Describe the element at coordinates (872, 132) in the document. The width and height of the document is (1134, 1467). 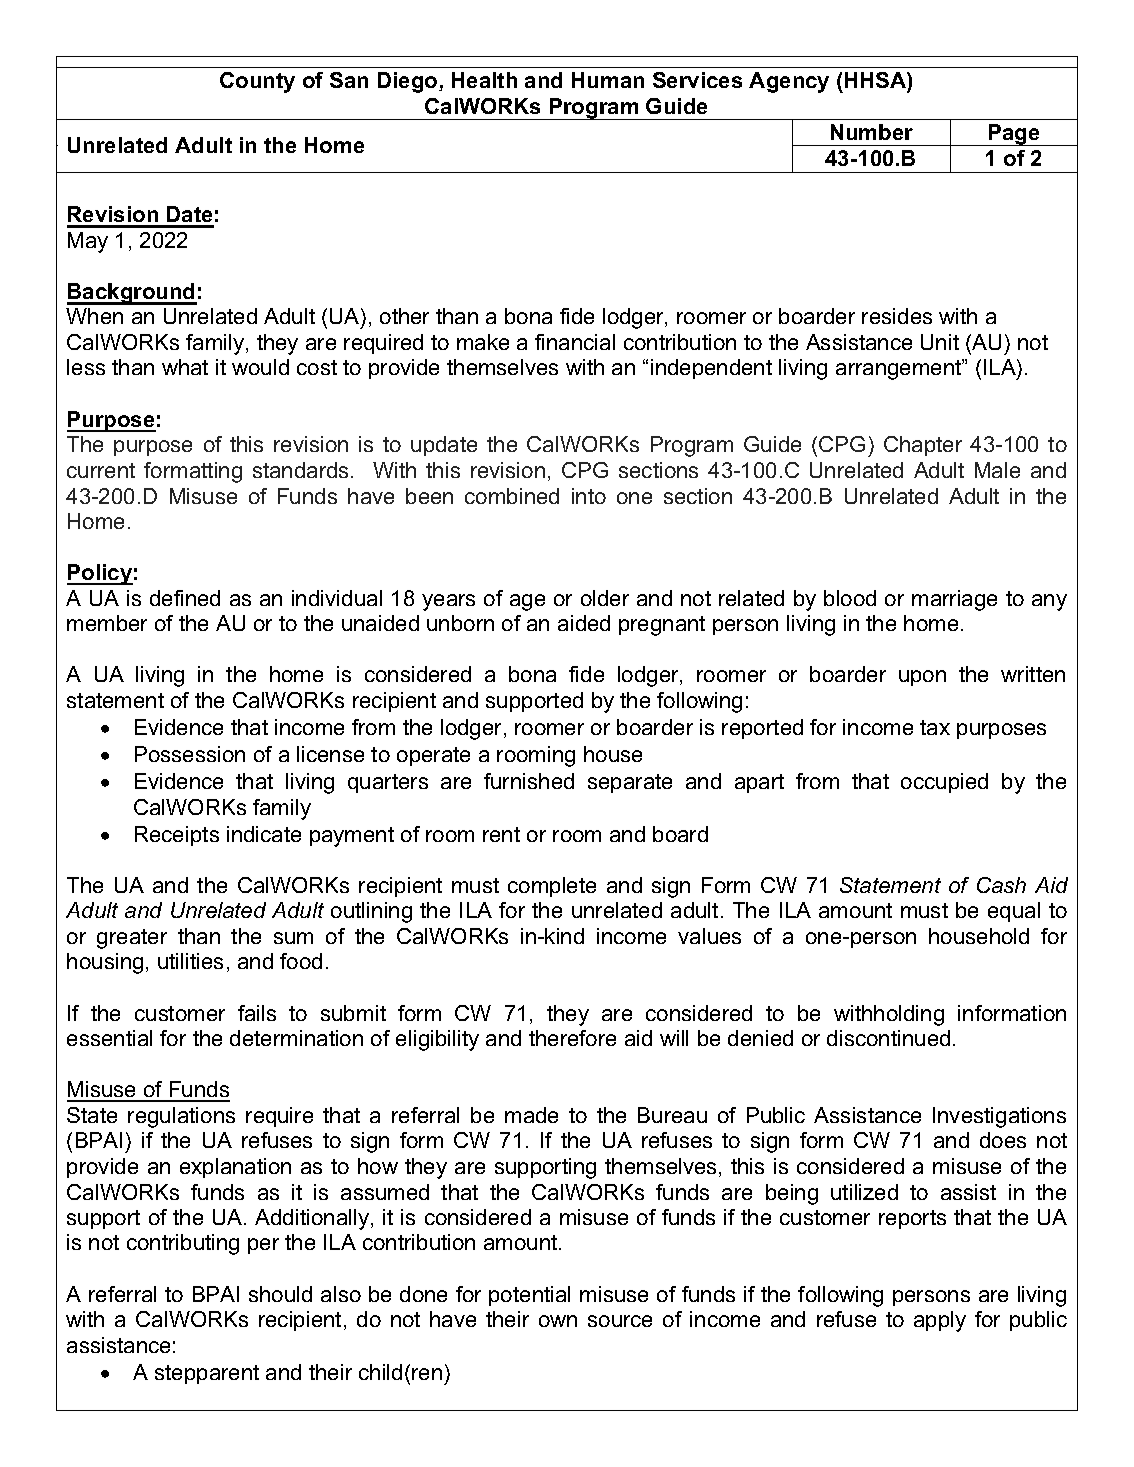
I see `Number` at that location.
